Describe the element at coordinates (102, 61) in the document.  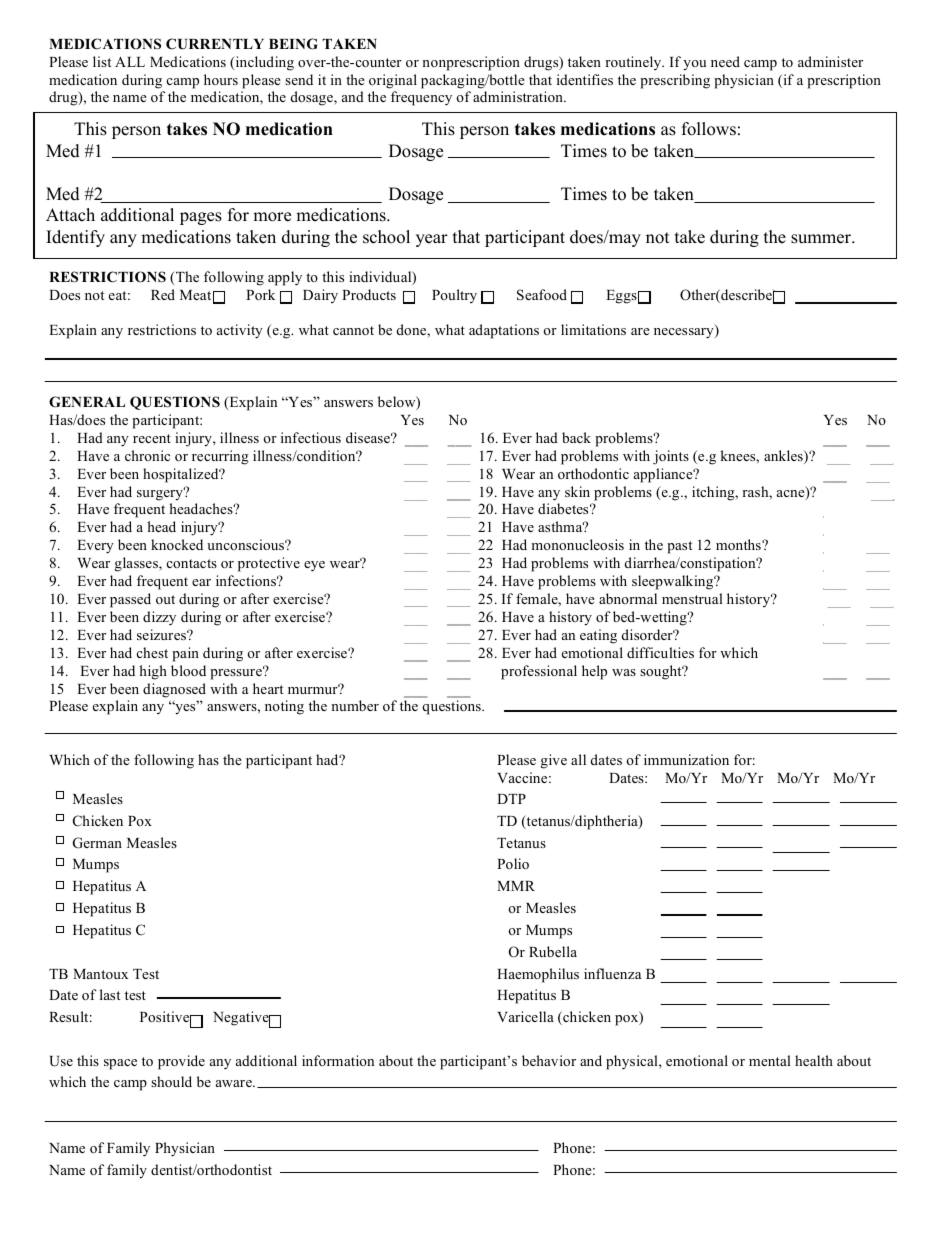
I see `list` at that location.
